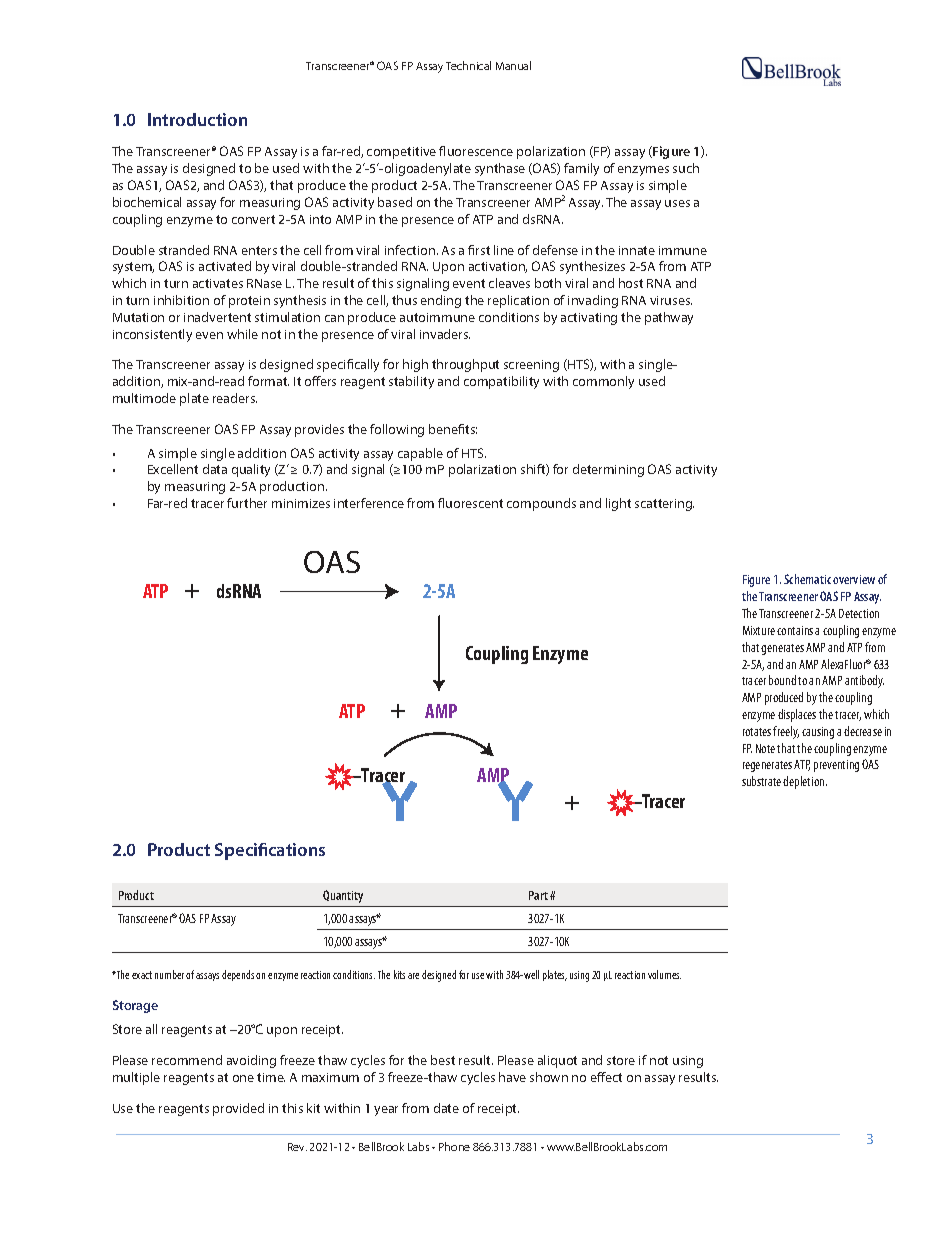  Describe the element at coordinates (247, 503) in the screenshot. I see `further` at that location.
